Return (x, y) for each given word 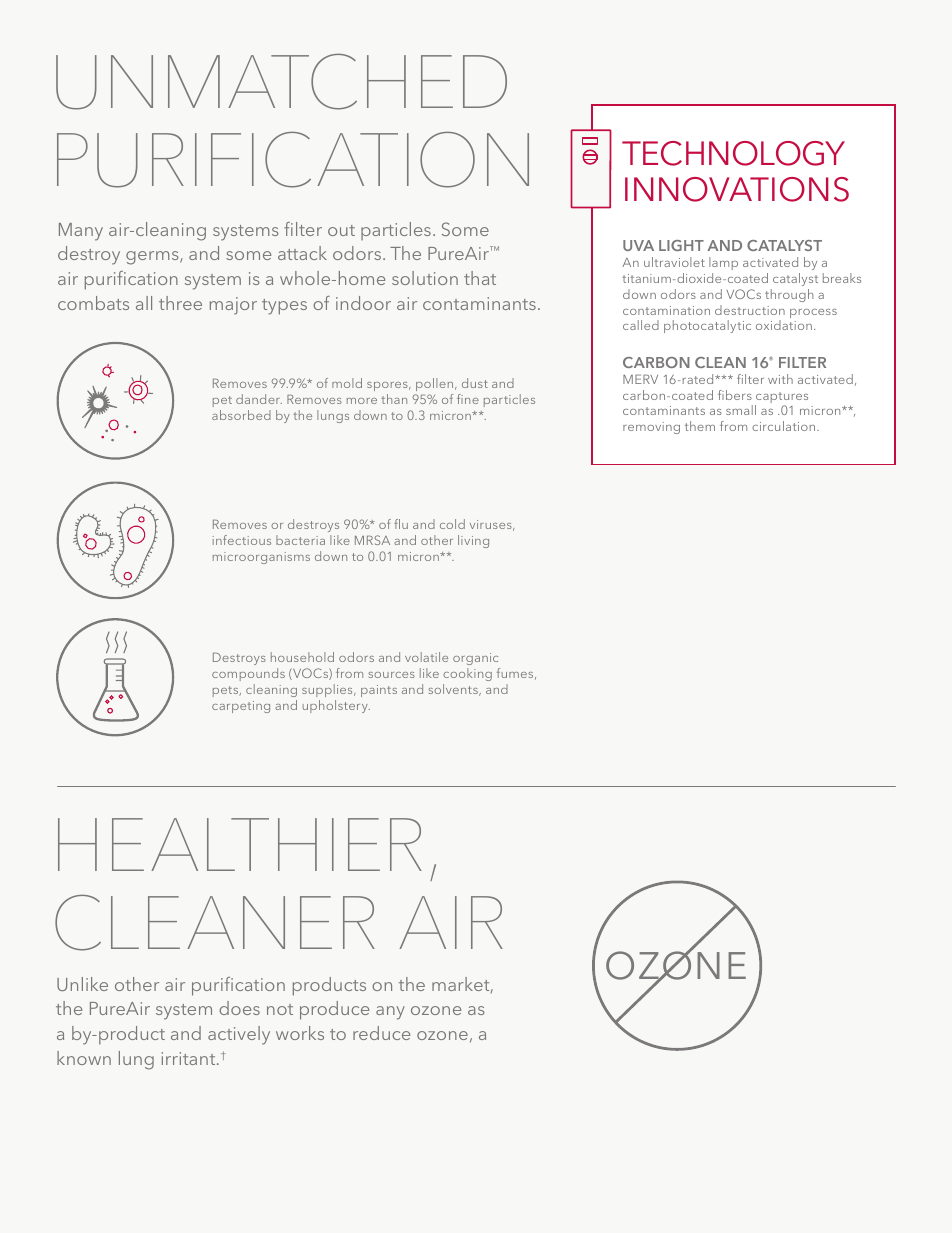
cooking (467, 674)
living (473, 541)
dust (475, 383)
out (341, 230)
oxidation (784, 325)
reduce (381, 1033)
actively (239, 1035)
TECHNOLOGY (733, 153)
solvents (454, 690)
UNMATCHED (281, 82)
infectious (242, 540)
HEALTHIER (240, 844)
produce (334, 1010)
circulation (785, 426)
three (180, 303)
